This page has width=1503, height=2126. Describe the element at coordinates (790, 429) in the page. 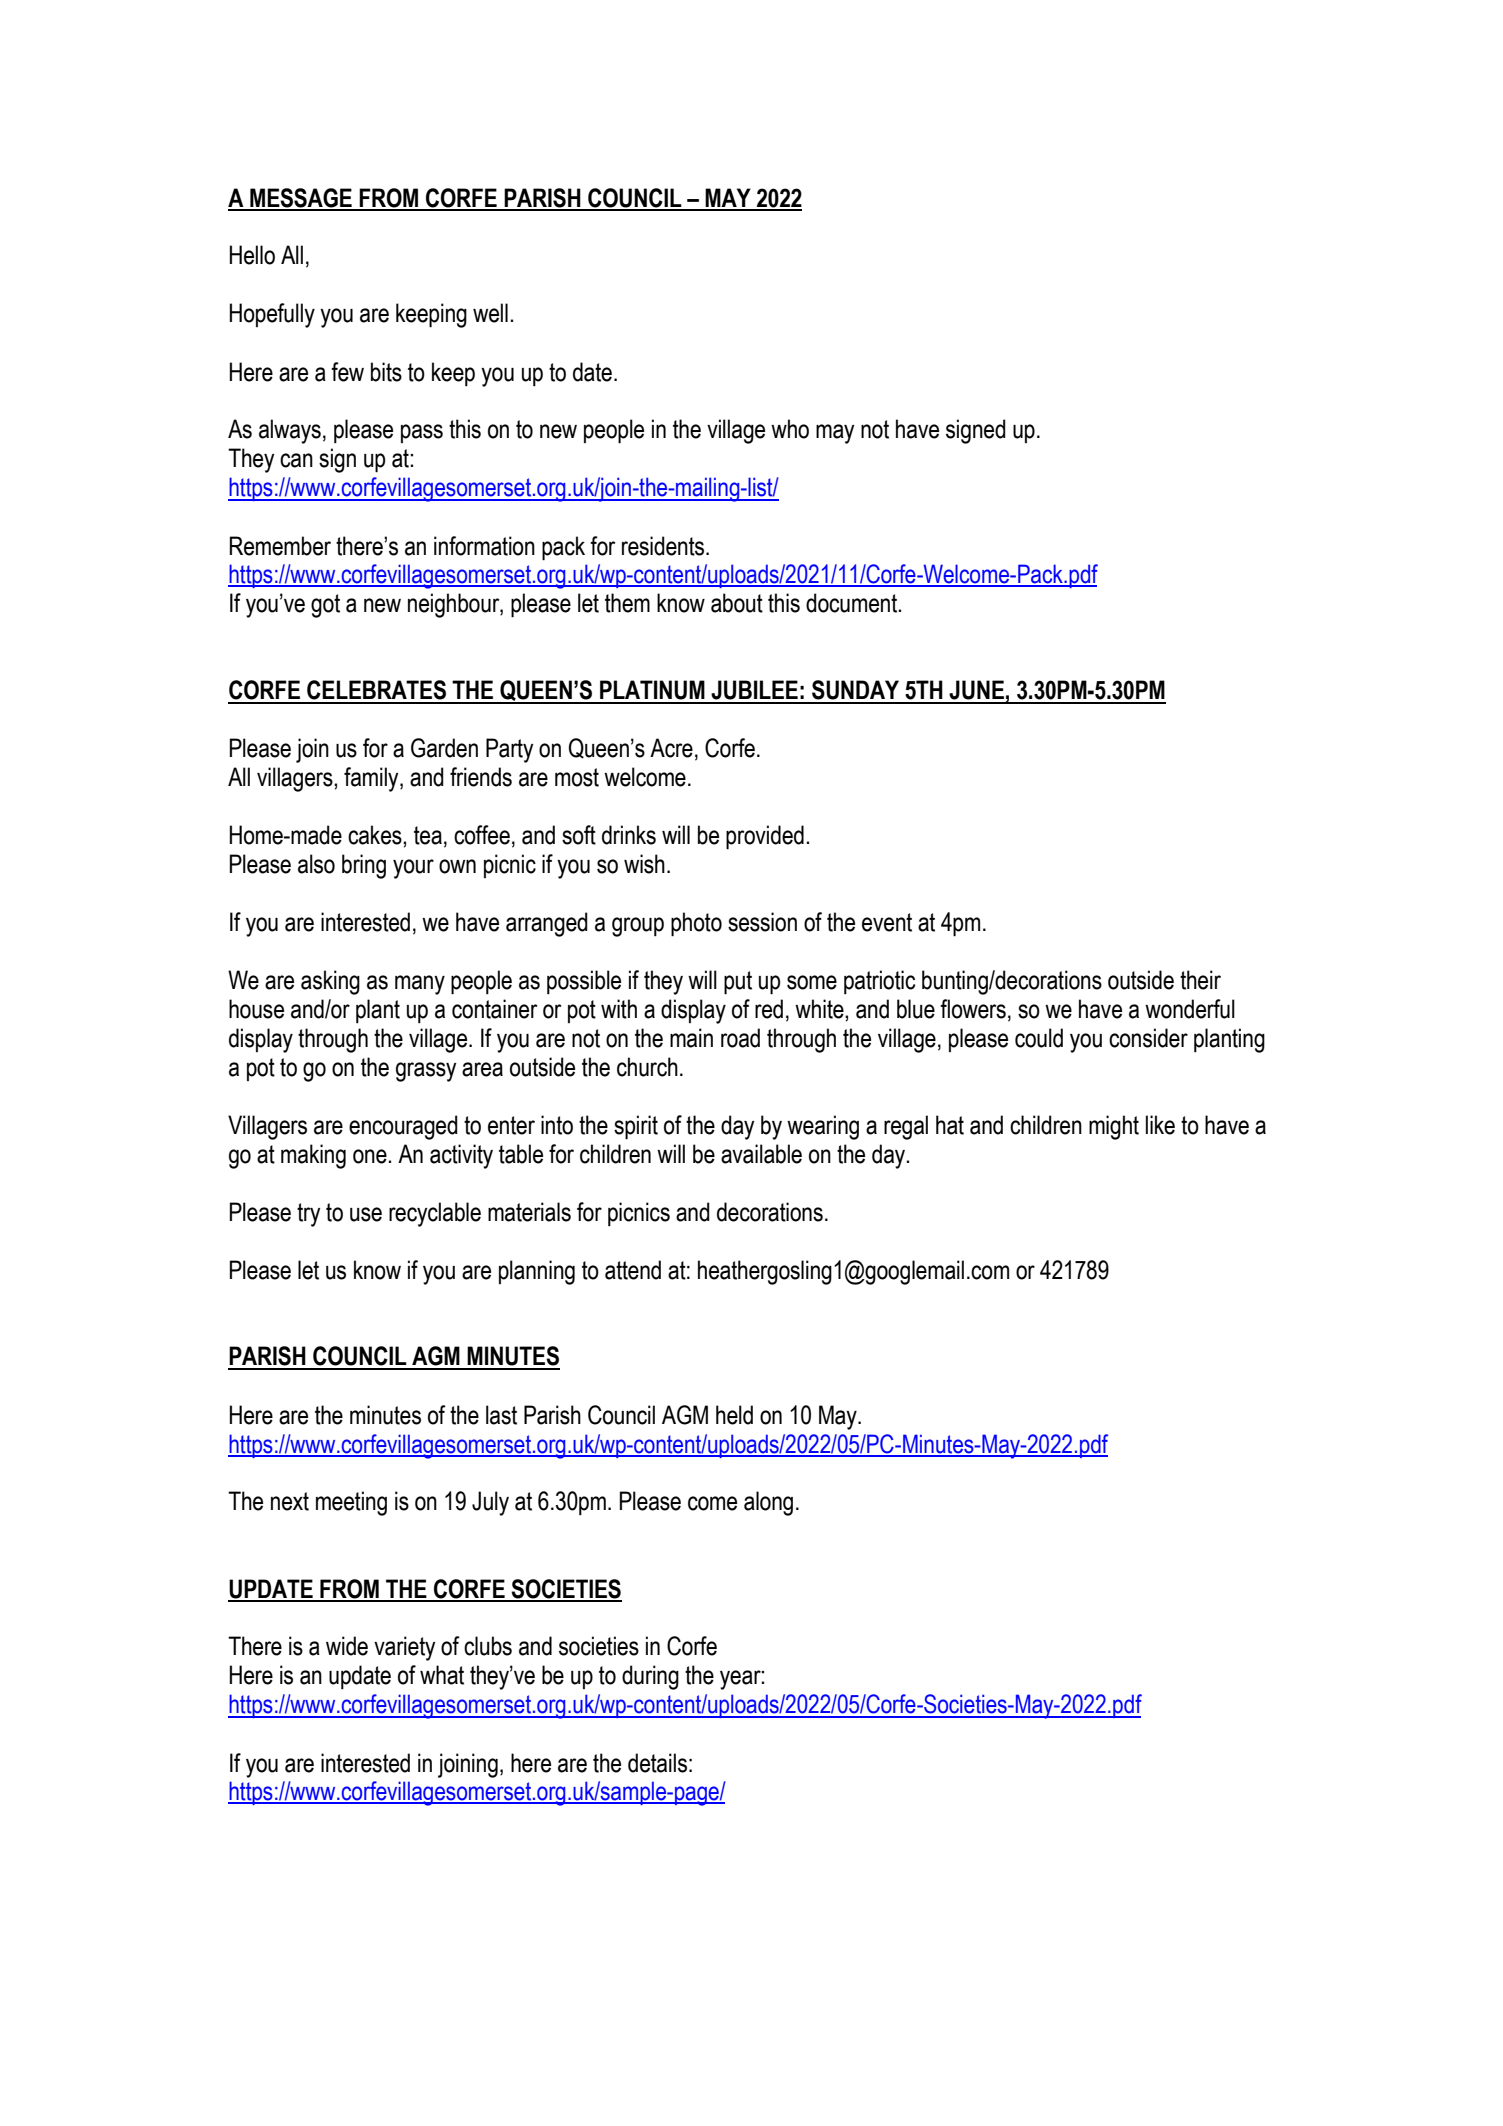

I see `who` at that location.
